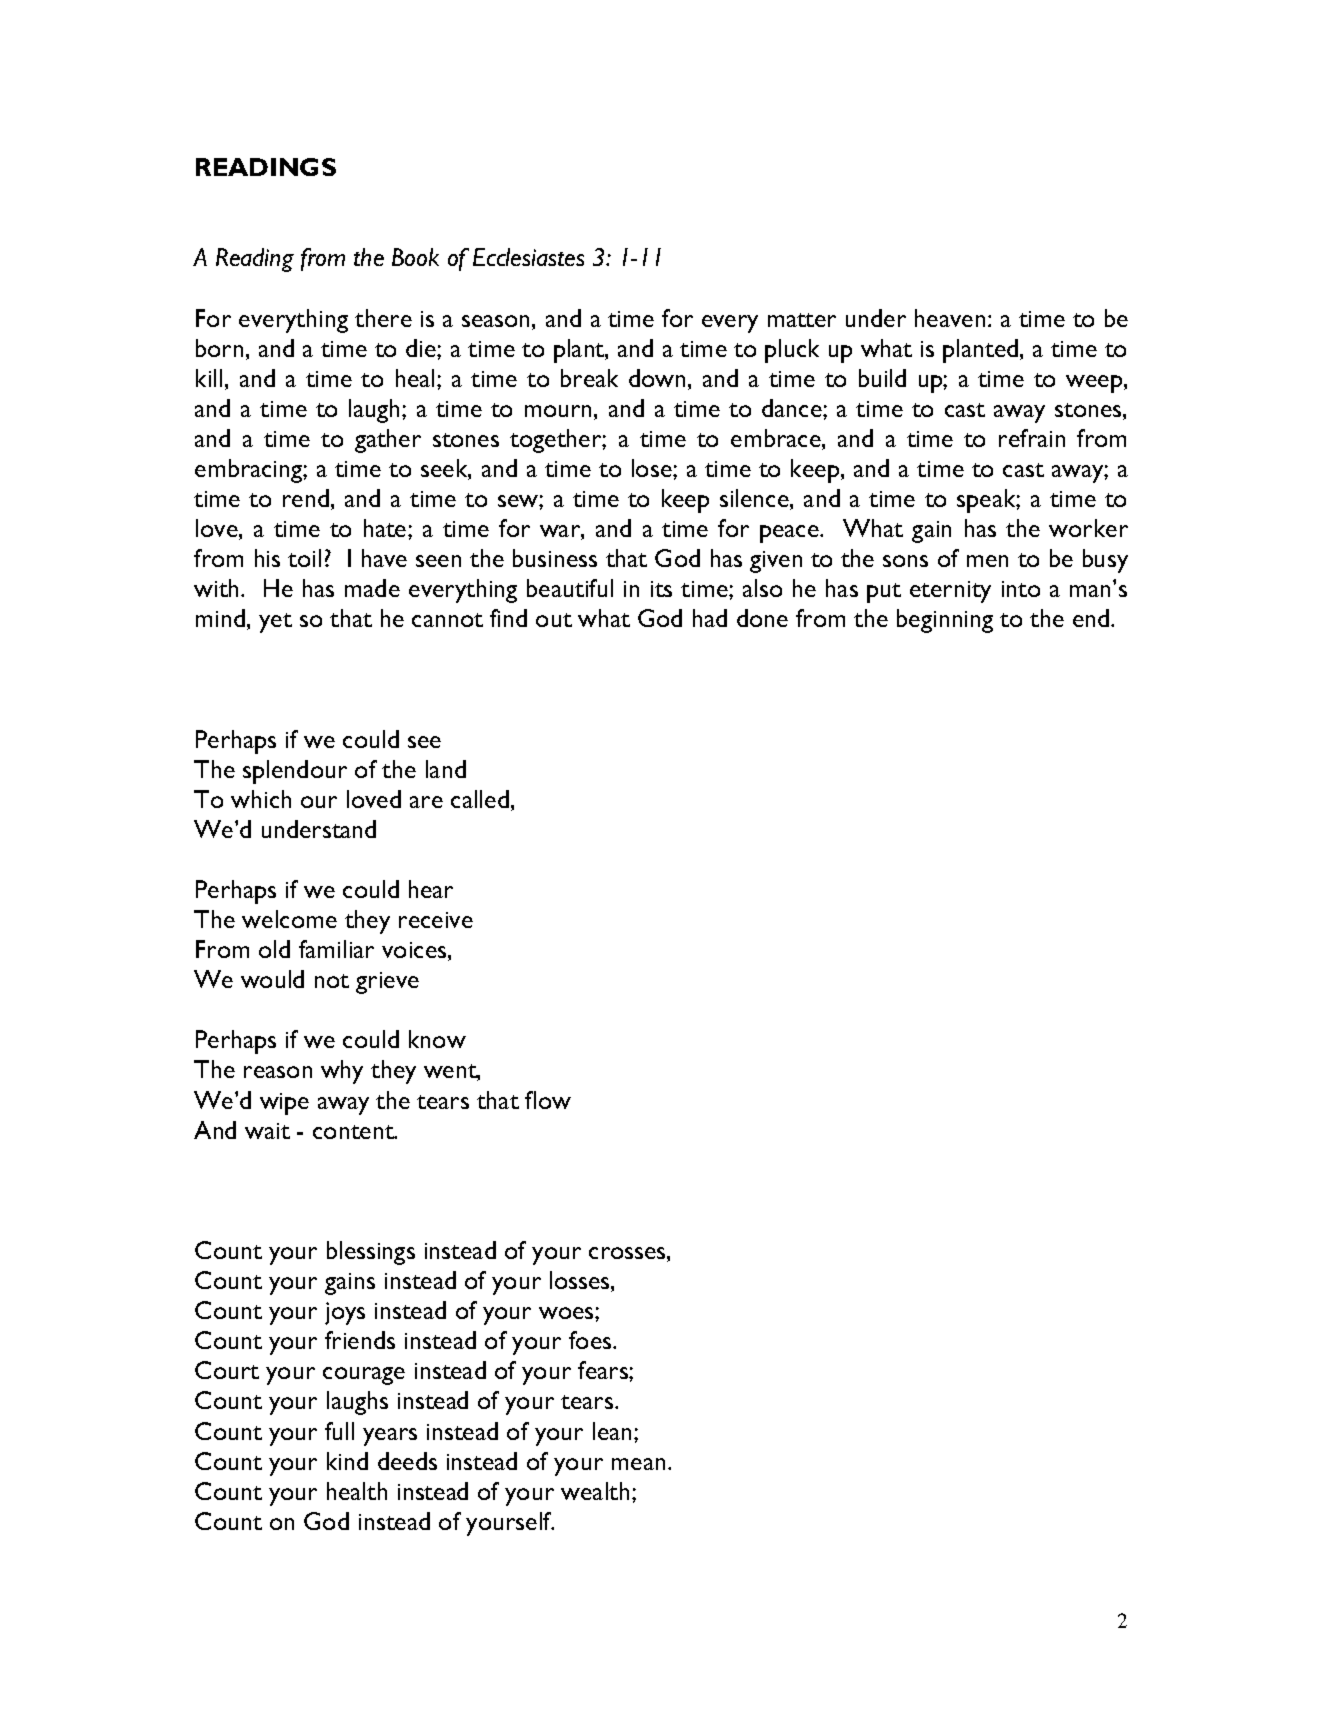 The width and height of the image is (1323, 1712). Describe the element at coordinates (289, 919) in the image. I see `welcome` at that location.
